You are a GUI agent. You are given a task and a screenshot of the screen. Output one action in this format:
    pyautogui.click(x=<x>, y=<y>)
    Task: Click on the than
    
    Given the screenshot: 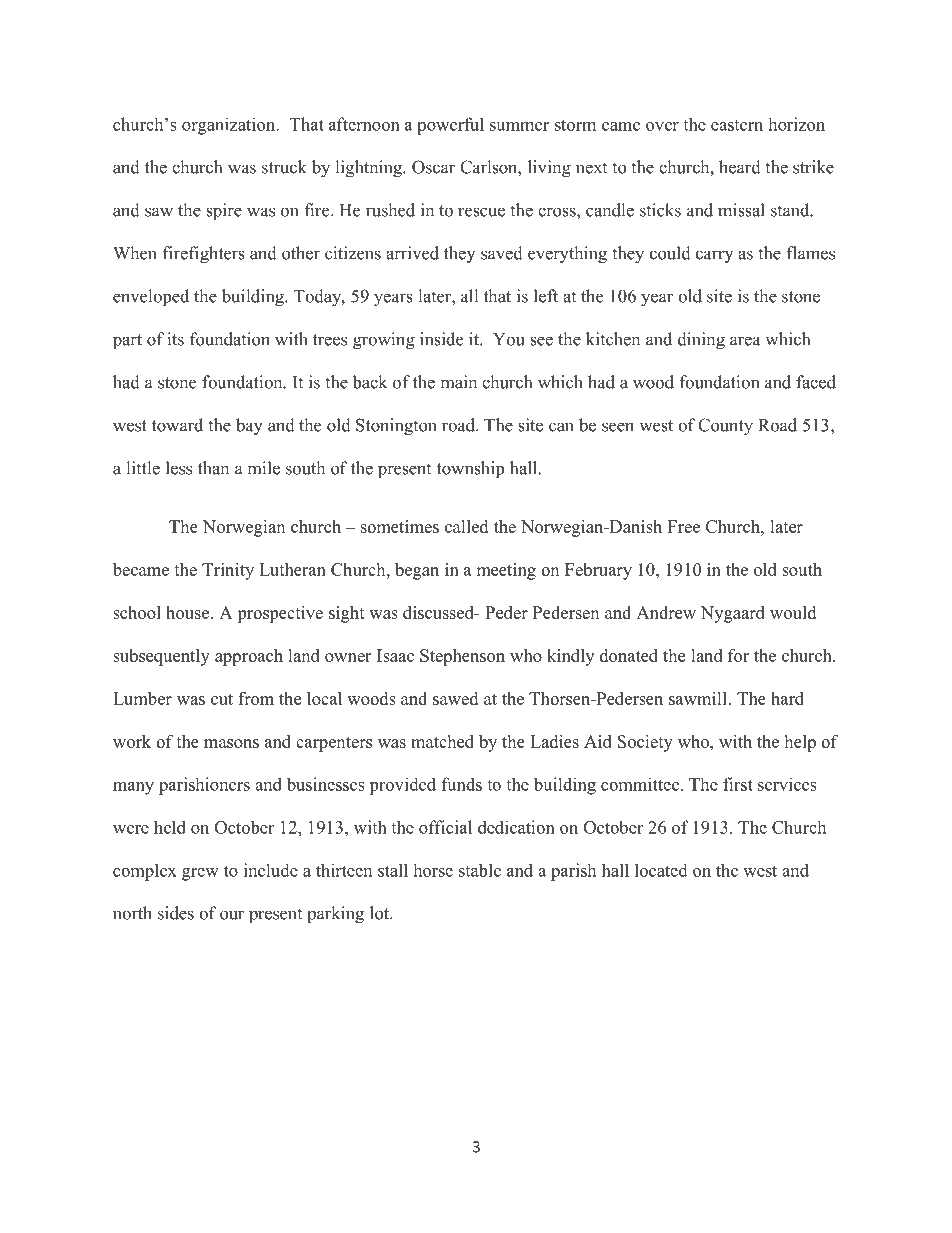 What is the action you would take?
    pyautogui.click(x=213, y=468)
